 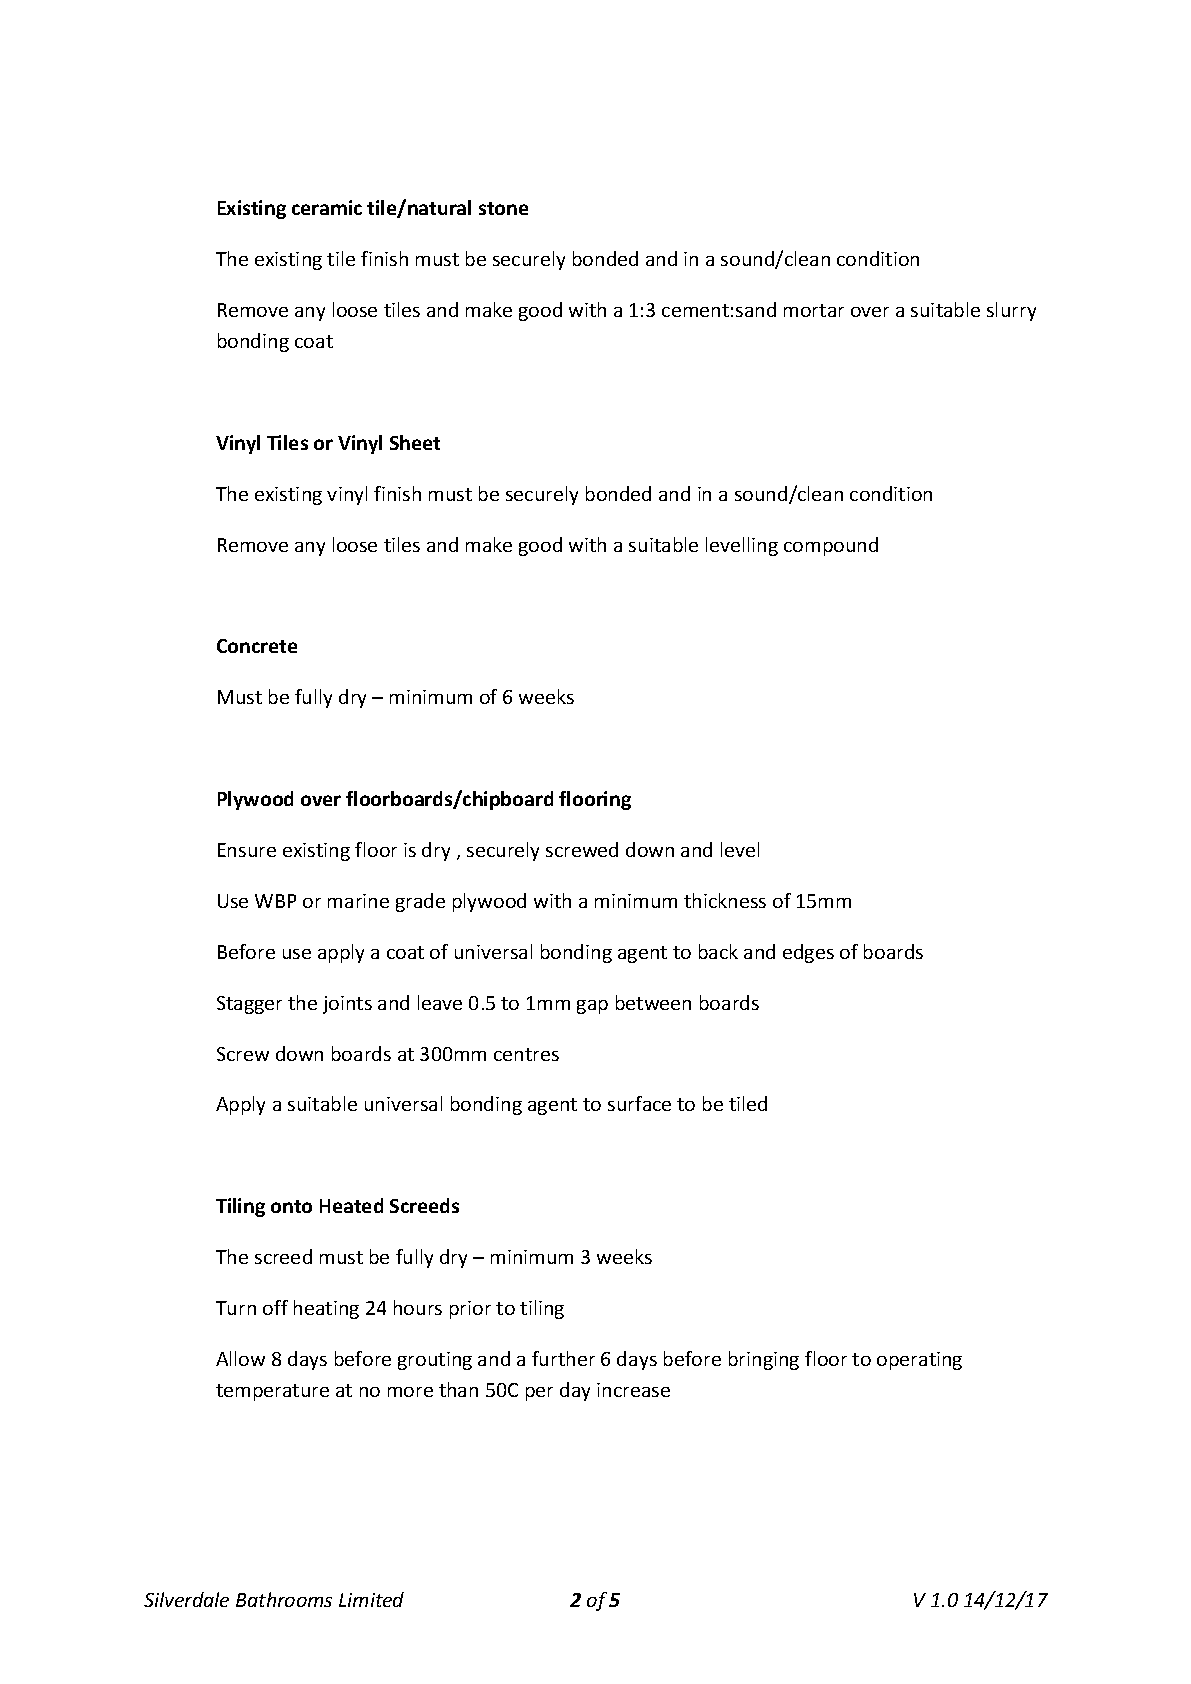 What do you see at coordinates (351, 1205) in the document?
I see `Heated` at bounding box center [351, 1205].
